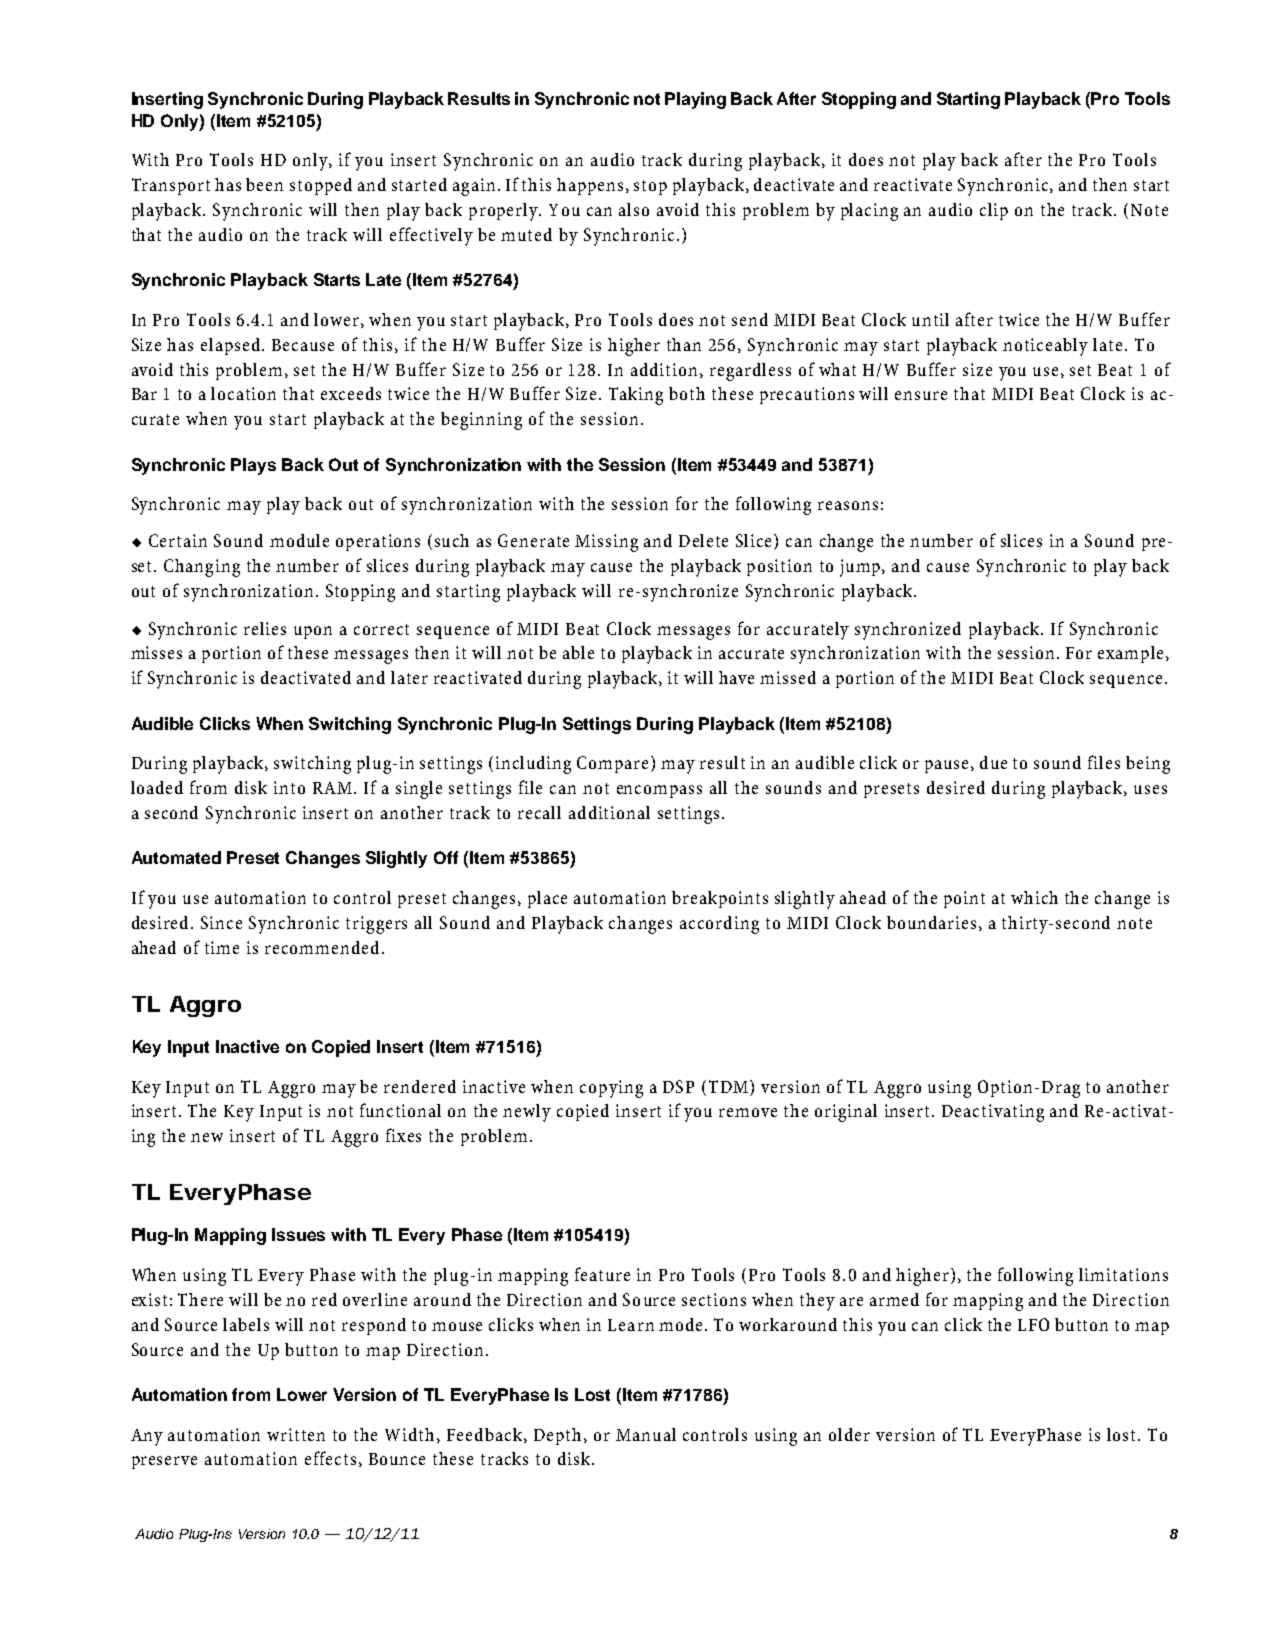 The height and width of the screenshot is (1641, 1268). What do you see at coordinates (646, 1434) in the screenshot?
I see `Manual` at bounding box center [646, 1434].
